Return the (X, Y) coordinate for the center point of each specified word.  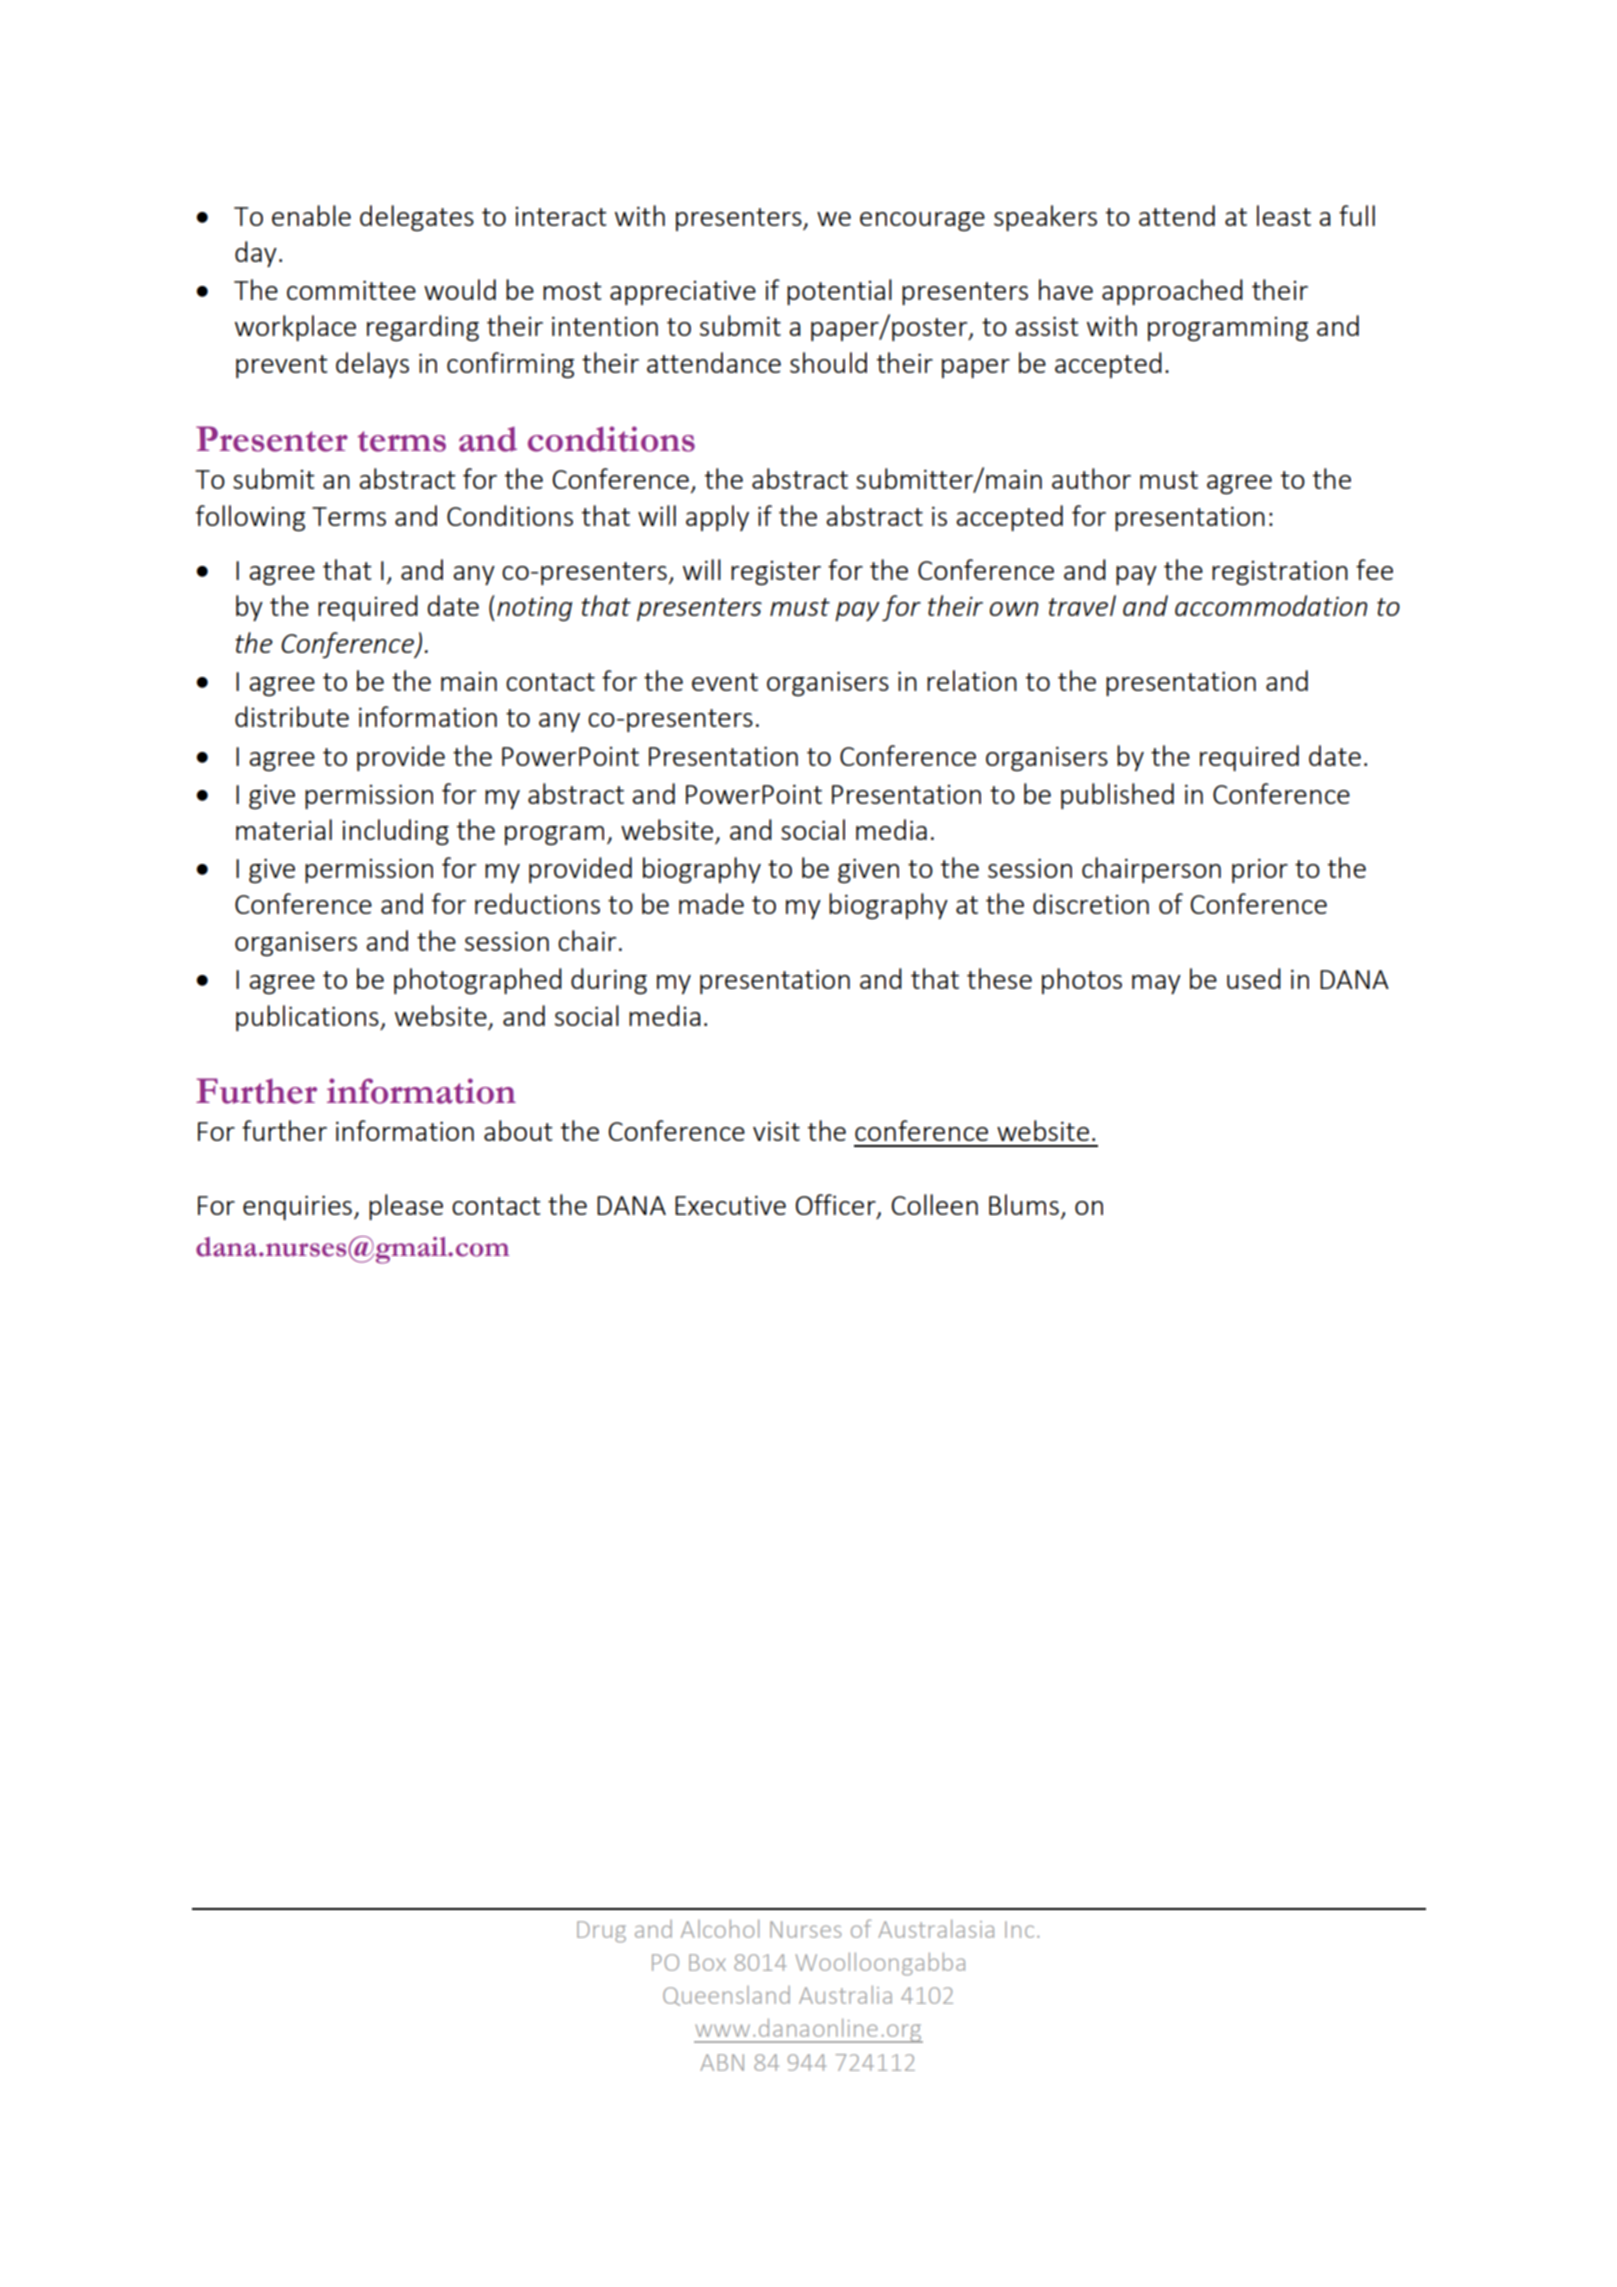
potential (839, 292)
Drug (601, 1932)
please (406, 1207)
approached (1172, 292)
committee (351, 290)
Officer (837, 1206)
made (711, 903)
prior (1260, 870)
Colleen (934, 1204)
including (395, 832)
